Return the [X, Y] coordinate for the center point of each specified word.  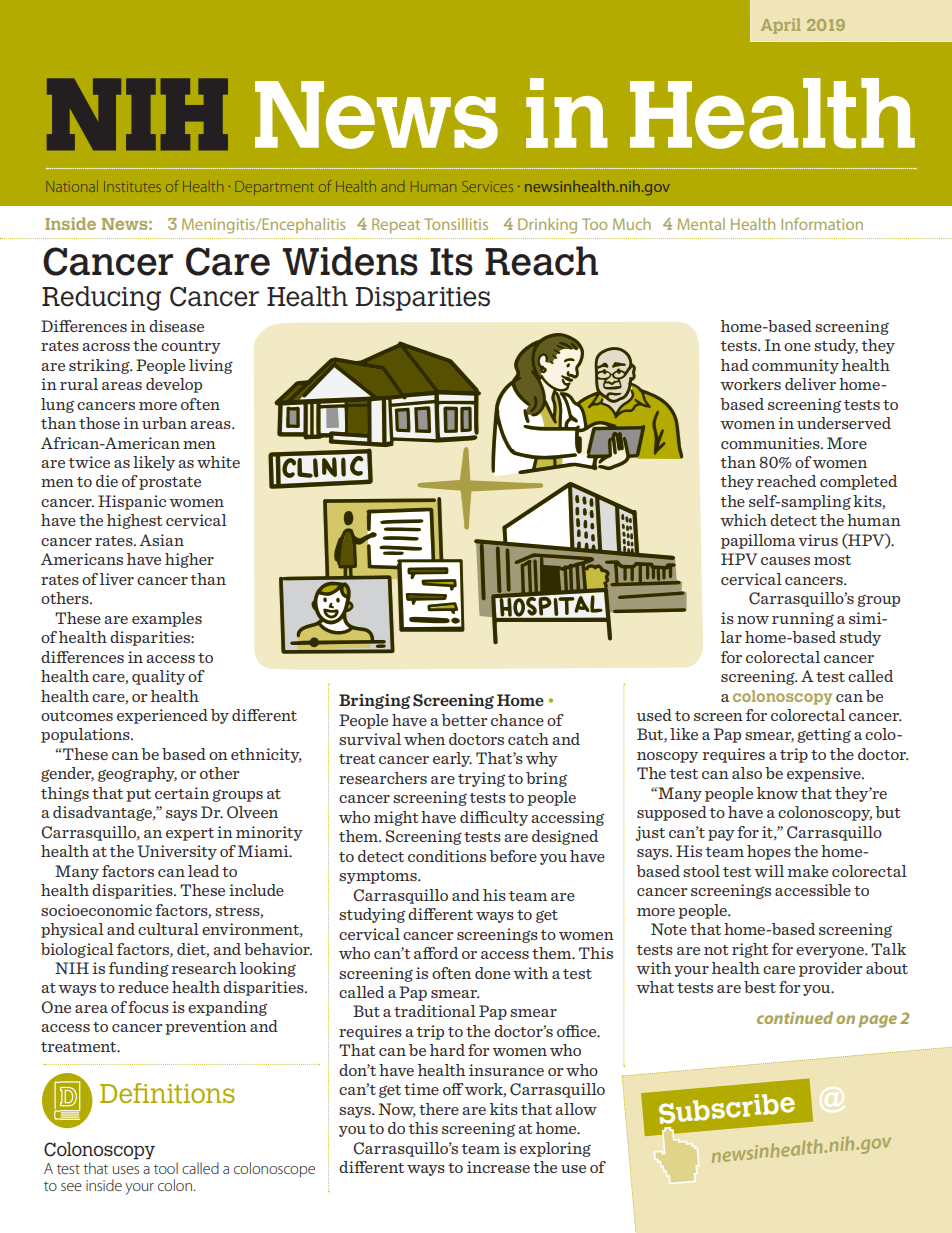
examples [167, 619]
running [803, 619]
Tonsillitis [456, 224]
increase [498, 1167]
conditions [447, 856]
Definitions [167, 1093]
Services [488, 186]
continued [795, 1017]
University [177, 852]
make [808, 871]
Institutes [132, 186]
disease [176, 326]
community [795, 366]
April [780, 26]
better [464, 720]
